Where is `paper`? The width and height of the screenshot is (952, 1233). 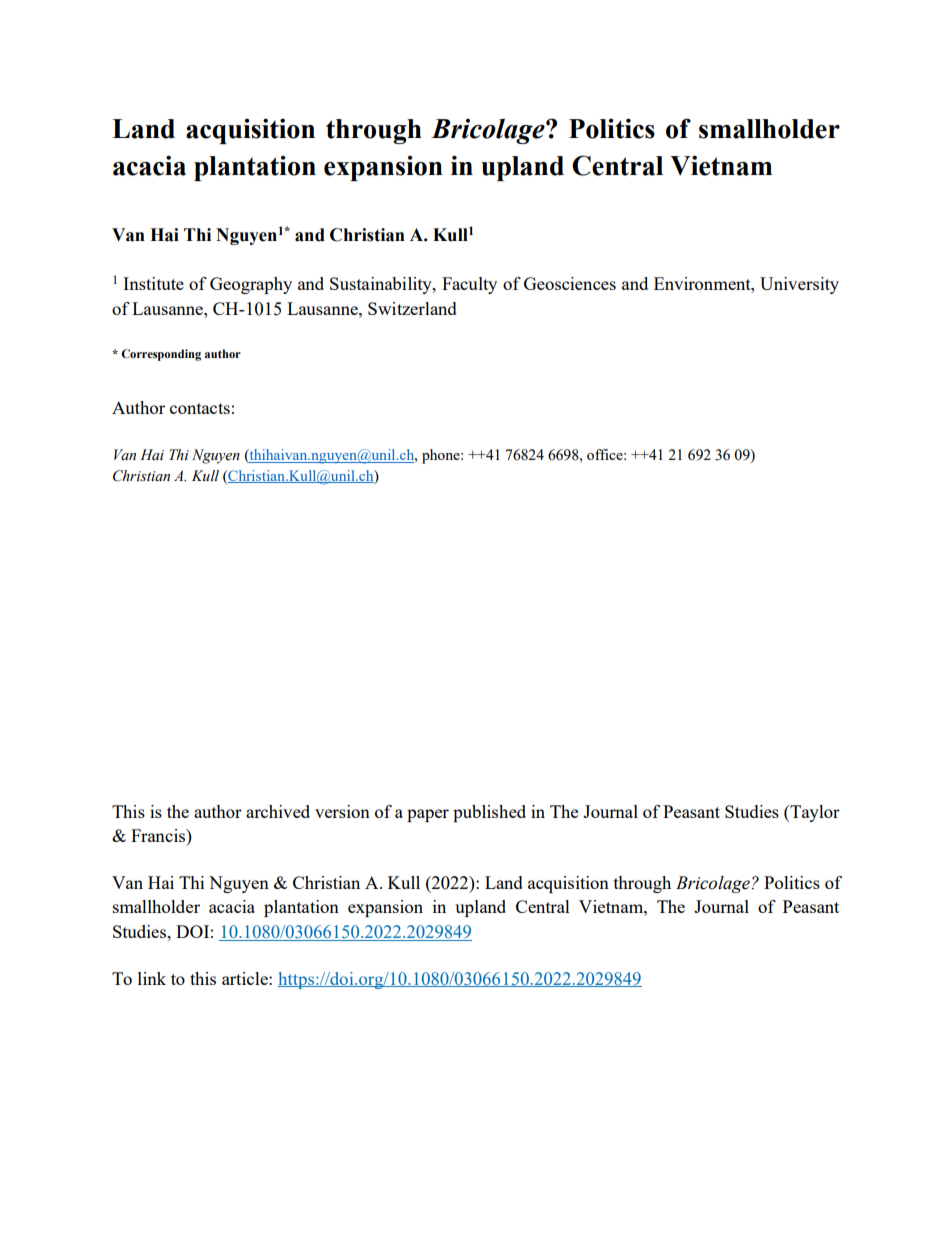 paper is located at coordinates (428, 815).
